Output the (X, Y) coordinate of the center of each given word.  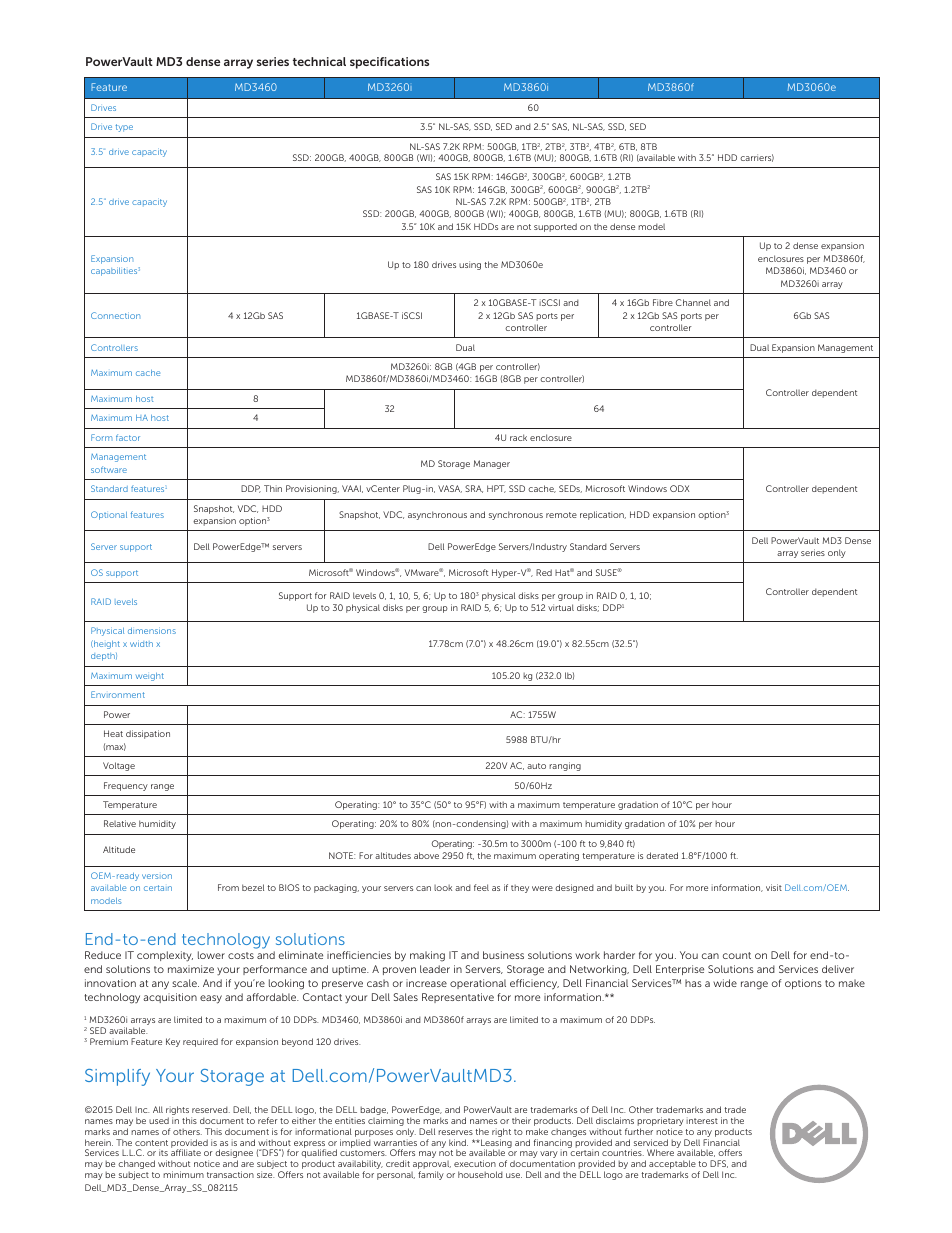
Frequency (126, 786)
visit (774, 887)
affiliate (186, 1152)
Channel (693, 302)
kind (458, 1142)
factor (128, 437)
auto (536, 766)
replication (603, 515)
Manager (492, 464)
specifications (389, 63)
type (124, 128)
